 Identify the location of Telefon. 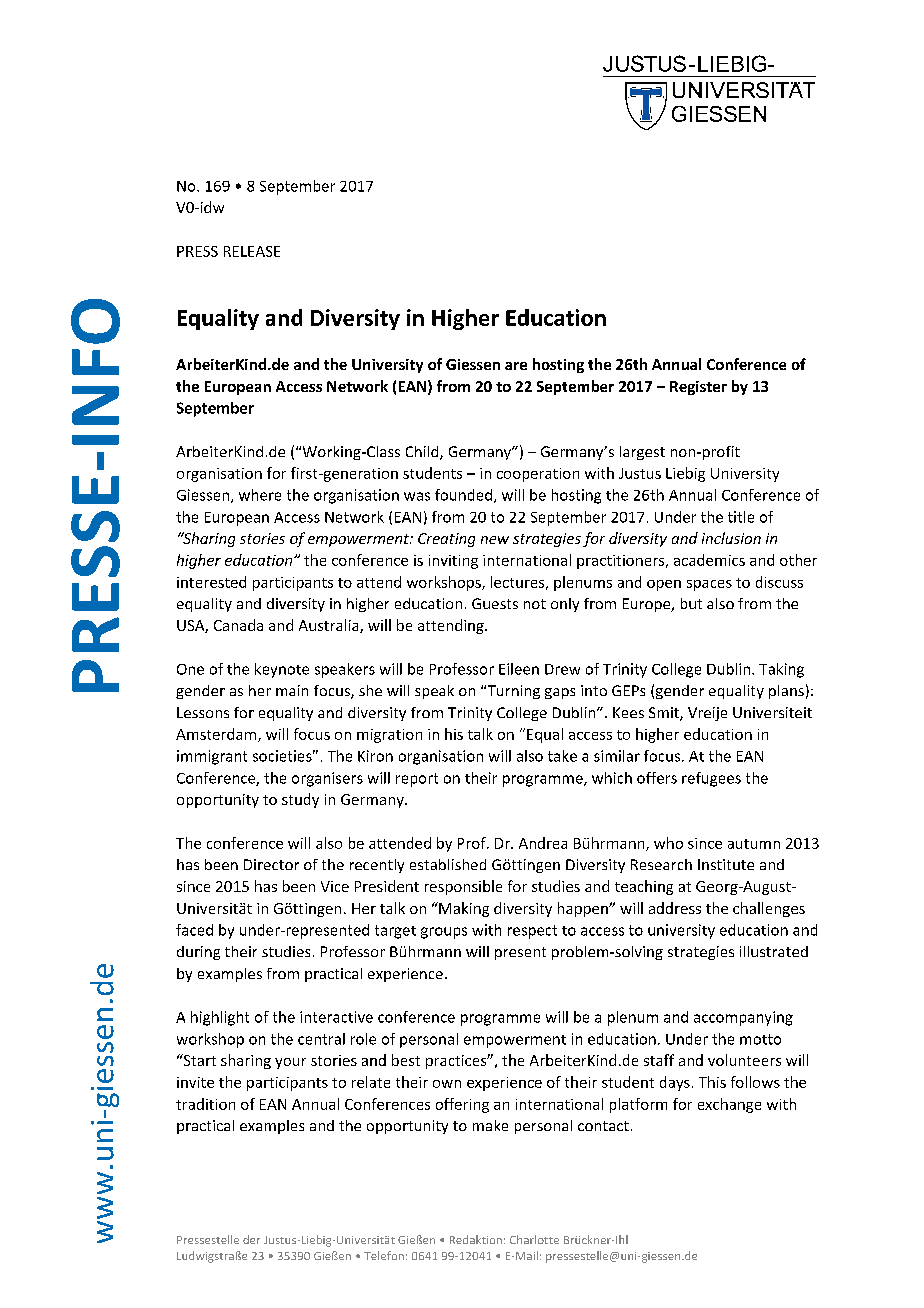
(384, 1255).
